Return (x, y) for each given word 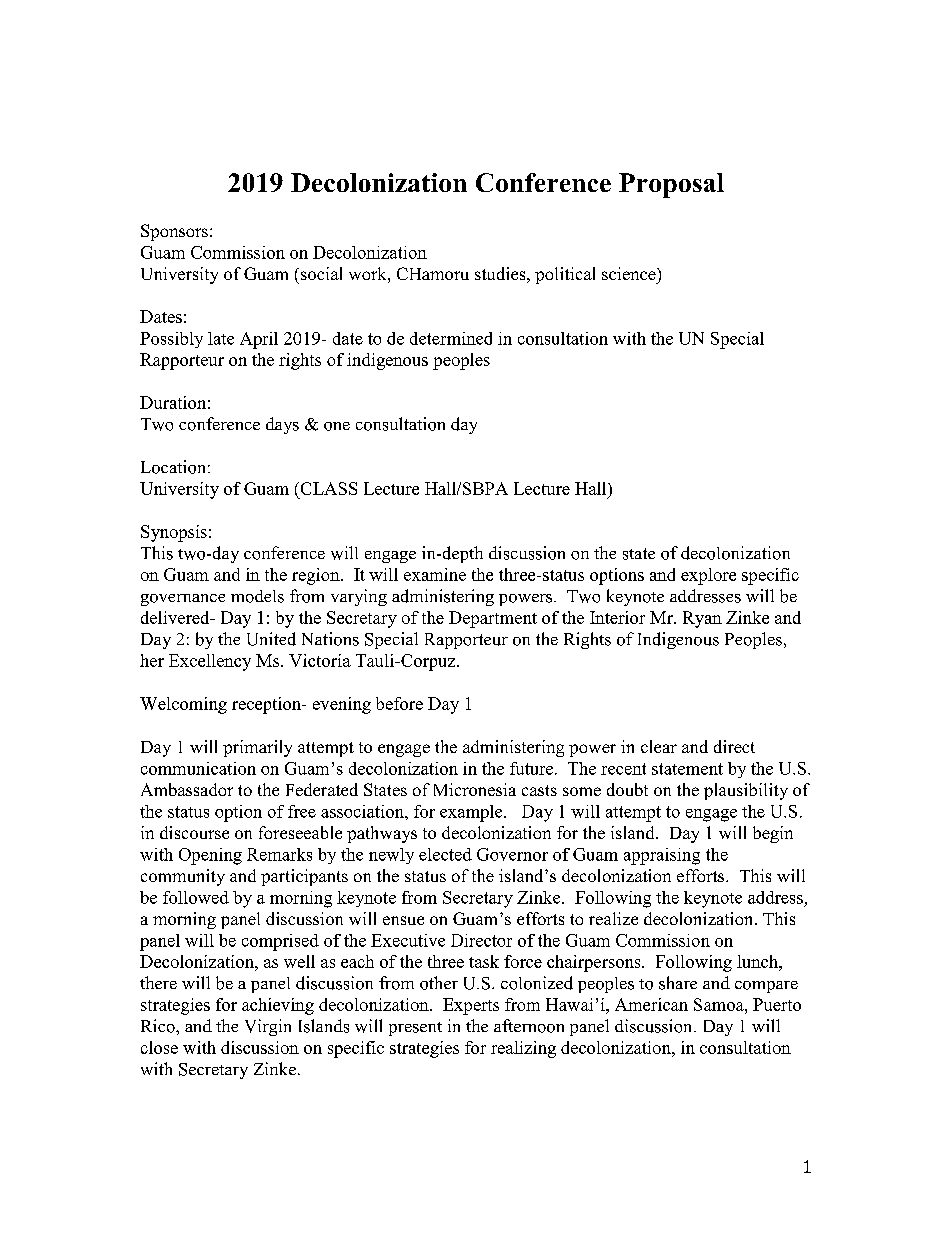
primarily (257, 748)
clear (659, 746)
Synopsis (174, 533)
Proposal (671, 185)
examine (435, 574)
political (565, 275)
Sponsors (174, 232)
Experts (471, 1006)
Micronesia (475, 789)
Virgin (268, 1027)
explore (708, 576)
